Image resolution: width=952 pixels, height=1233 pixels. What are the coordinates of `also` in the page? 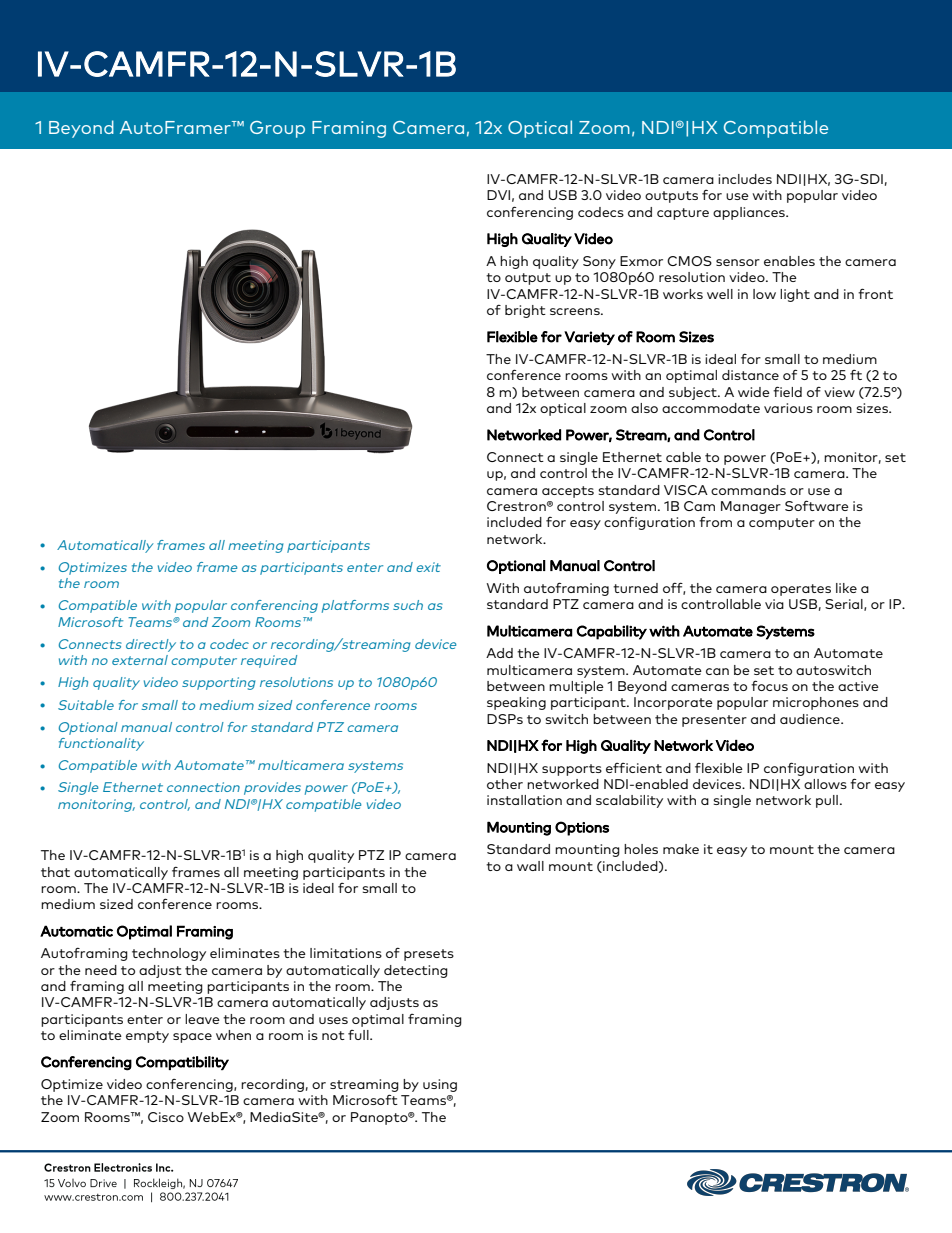 It's located at (644, 408).
